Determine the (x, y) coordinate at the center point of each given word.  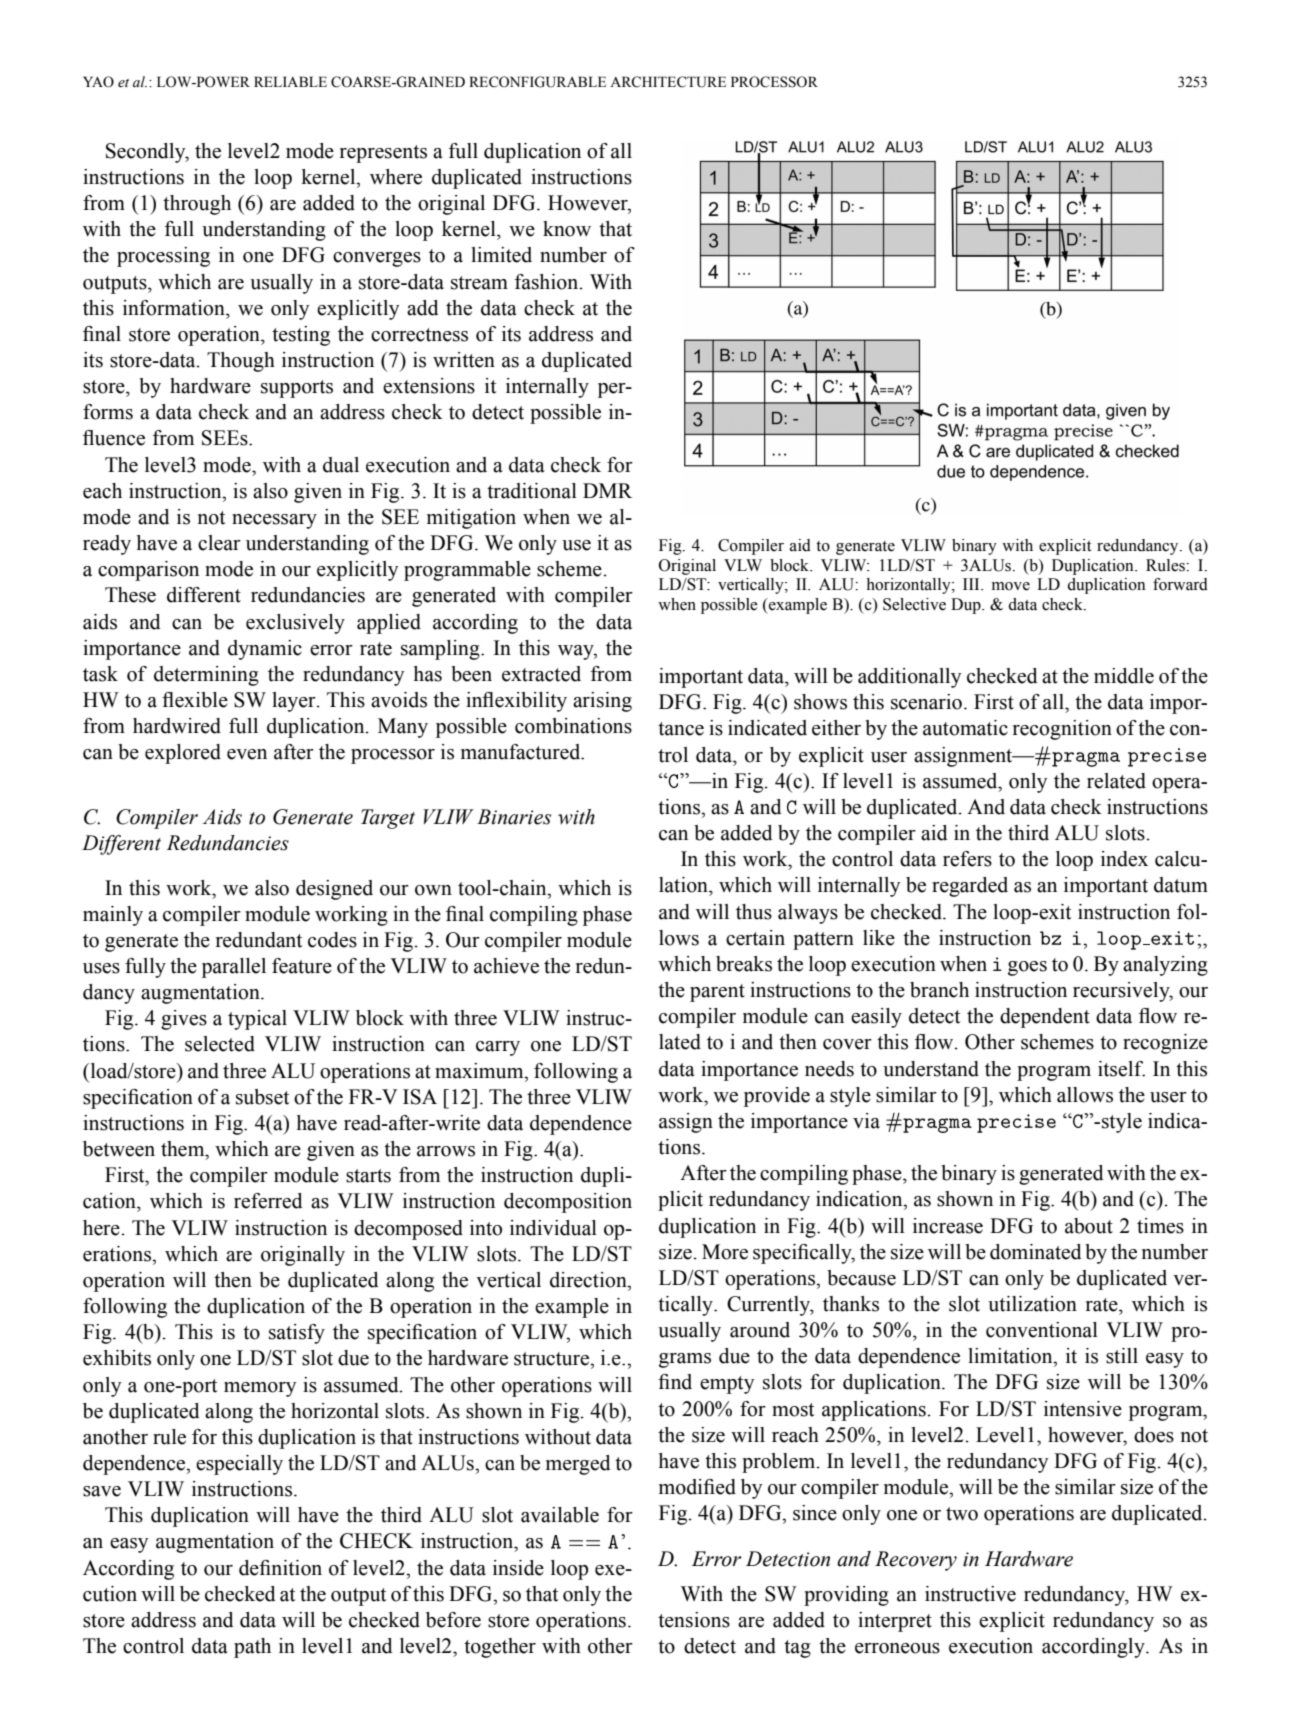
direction (589, 1280)
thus (754, 912)
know (567, 229)
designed (334, 890)
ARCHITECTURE (668, 82)
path (252, 1648)
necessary (274, 521)
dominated (1036, 1252)
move (1011, 586)
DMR (607, 490)
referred (268, 1201)
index (1124, 859)
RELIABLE (290, 81)
